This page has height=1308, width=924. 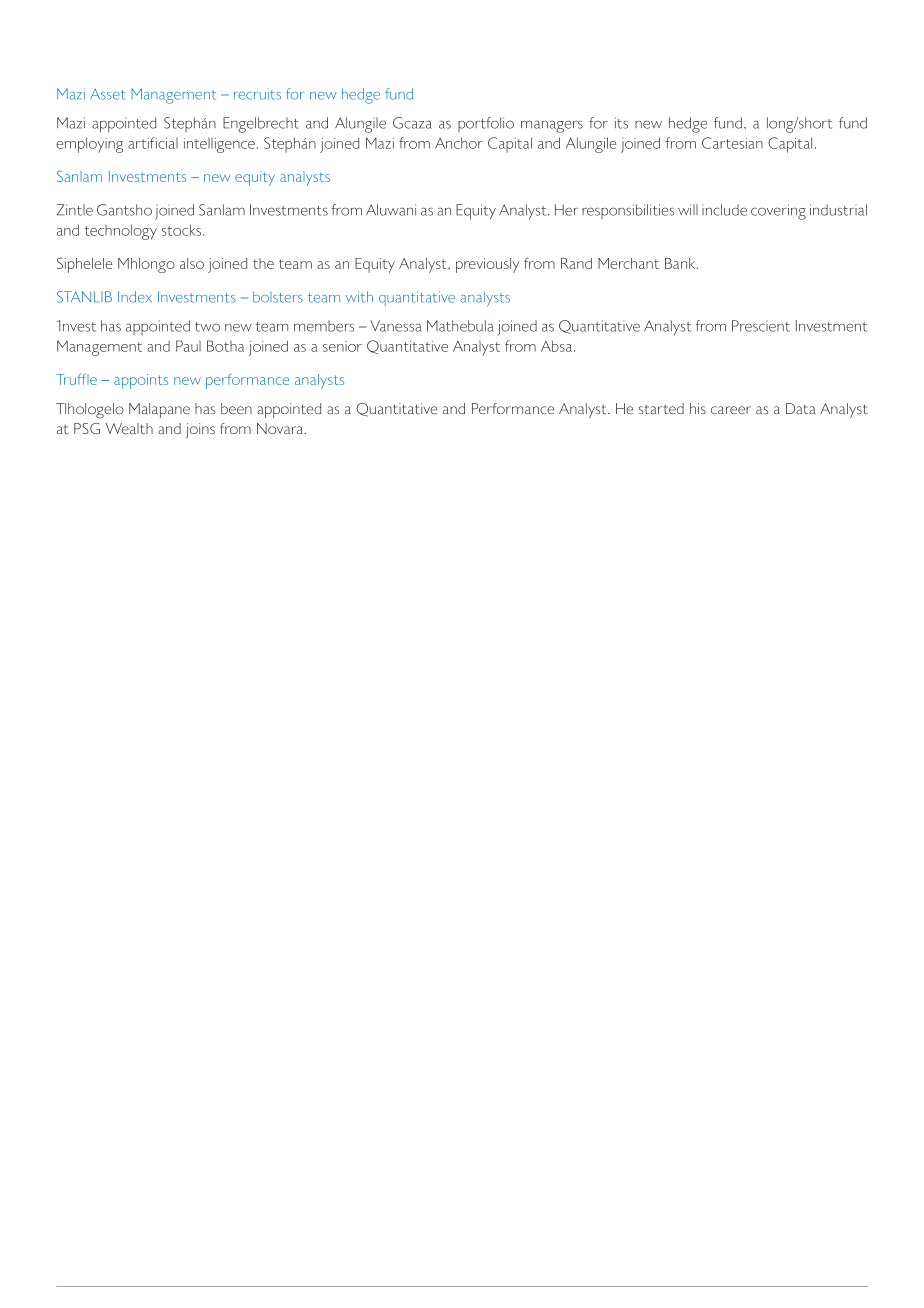 What do you see at coordinates (661, 408) in the page?
I see `started` at bounding box center [661, 408].
